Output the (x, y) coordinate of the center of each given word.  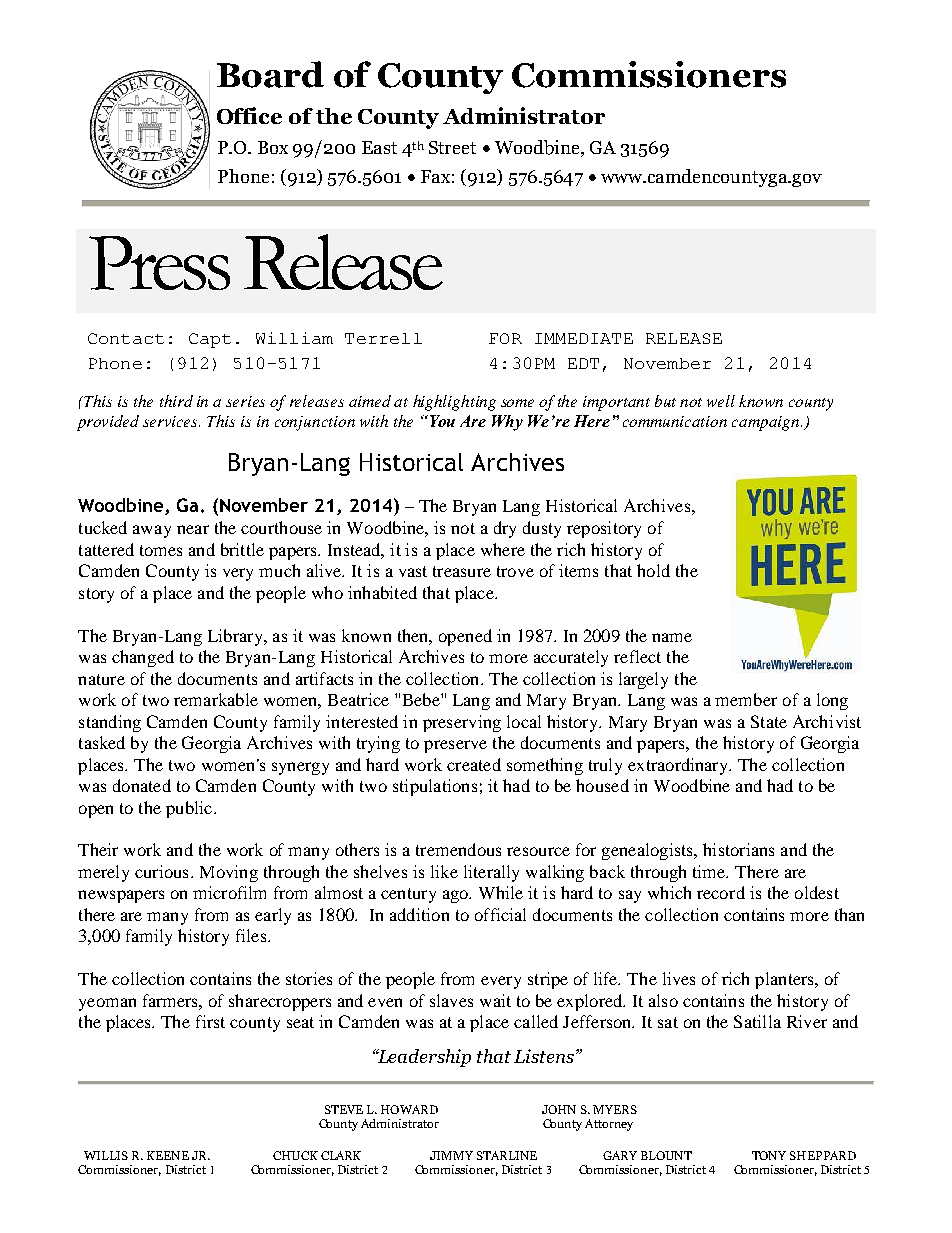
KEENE (168, 1155)
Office (249, 115)
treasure (462, 571)
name (672, 637)
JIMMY (451, 1155)
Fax (435, 176)
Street (452, 147)
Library (236, 637)
